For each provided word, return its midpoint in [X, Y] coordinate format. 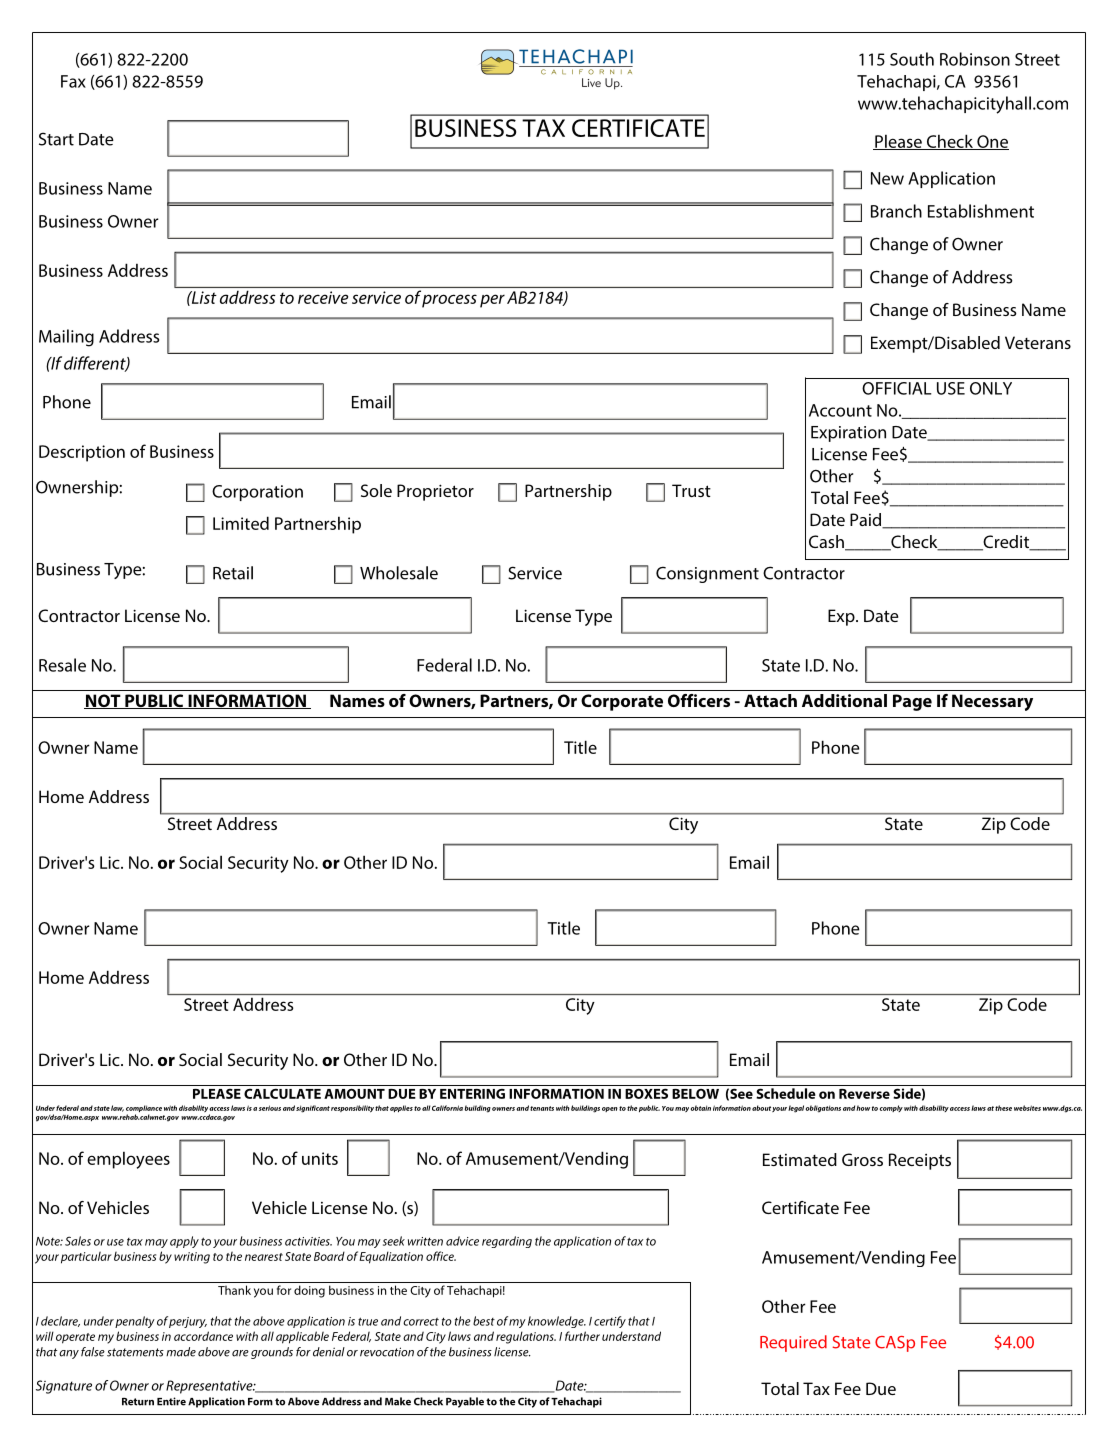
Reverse [864, 1094]
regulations [526, 1337]
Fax [73, 81]
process [449, 301]
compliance [144, 1110]
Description [82, 453]
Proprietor [435, 492]
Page [912, 702]
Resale [62, 665]
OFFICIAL [897, 388]
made [181, 1352]
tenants [542, 1108]
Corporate [622, 702]
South [912, 59]
